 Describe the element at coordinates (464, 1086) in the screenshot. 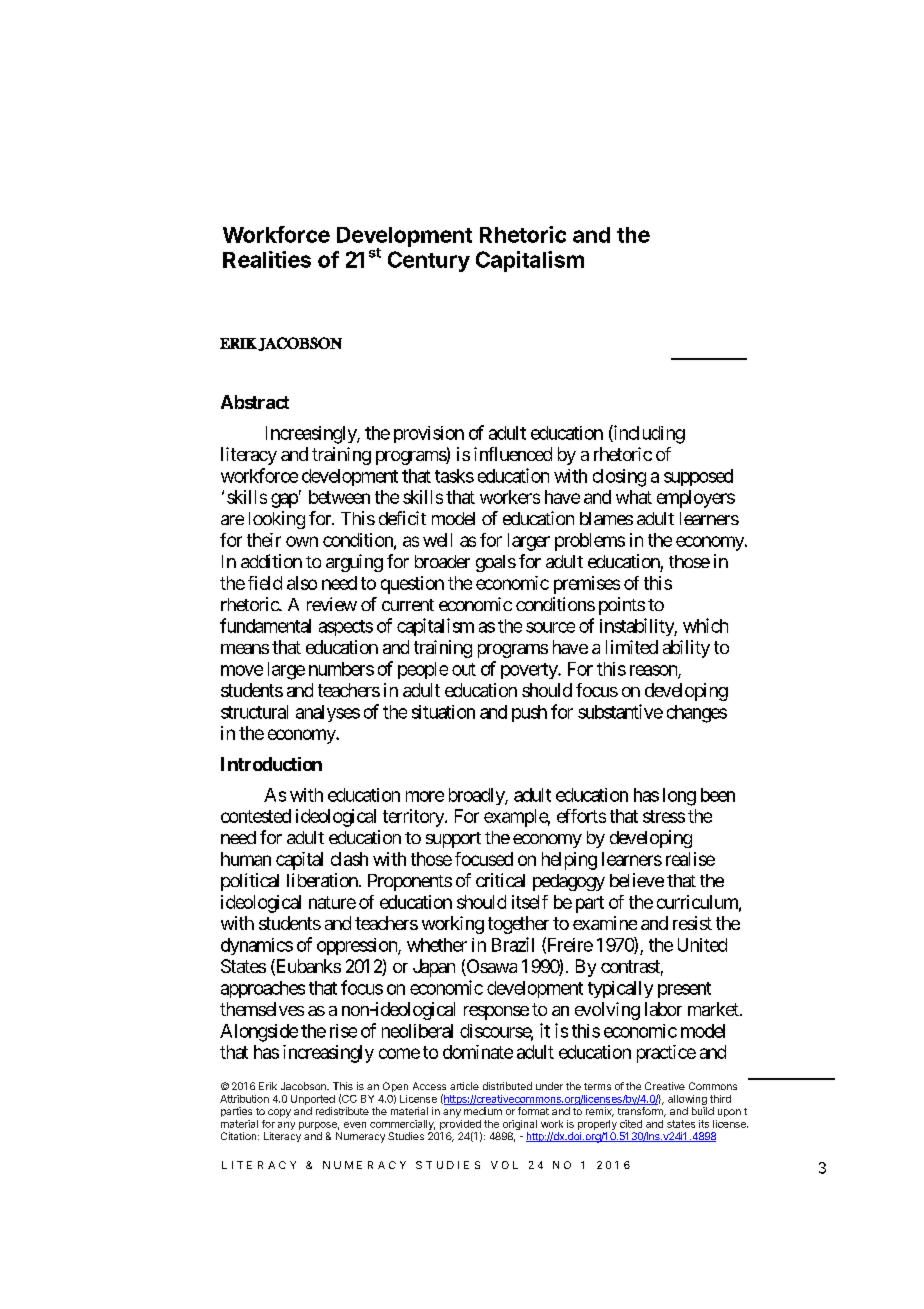

I see `article` at that location.
